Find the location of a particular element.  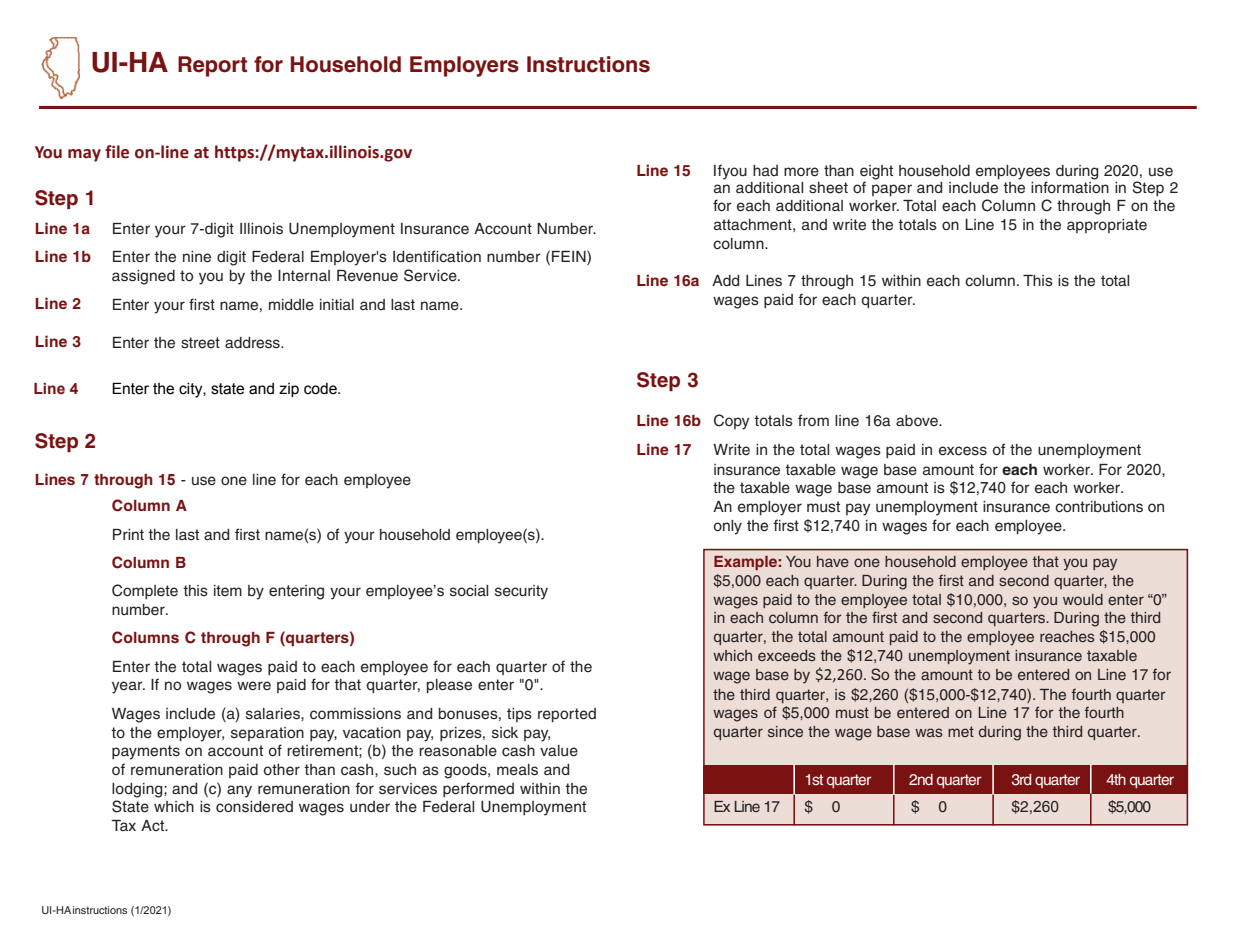

file is located at coordinates (117, 152).
